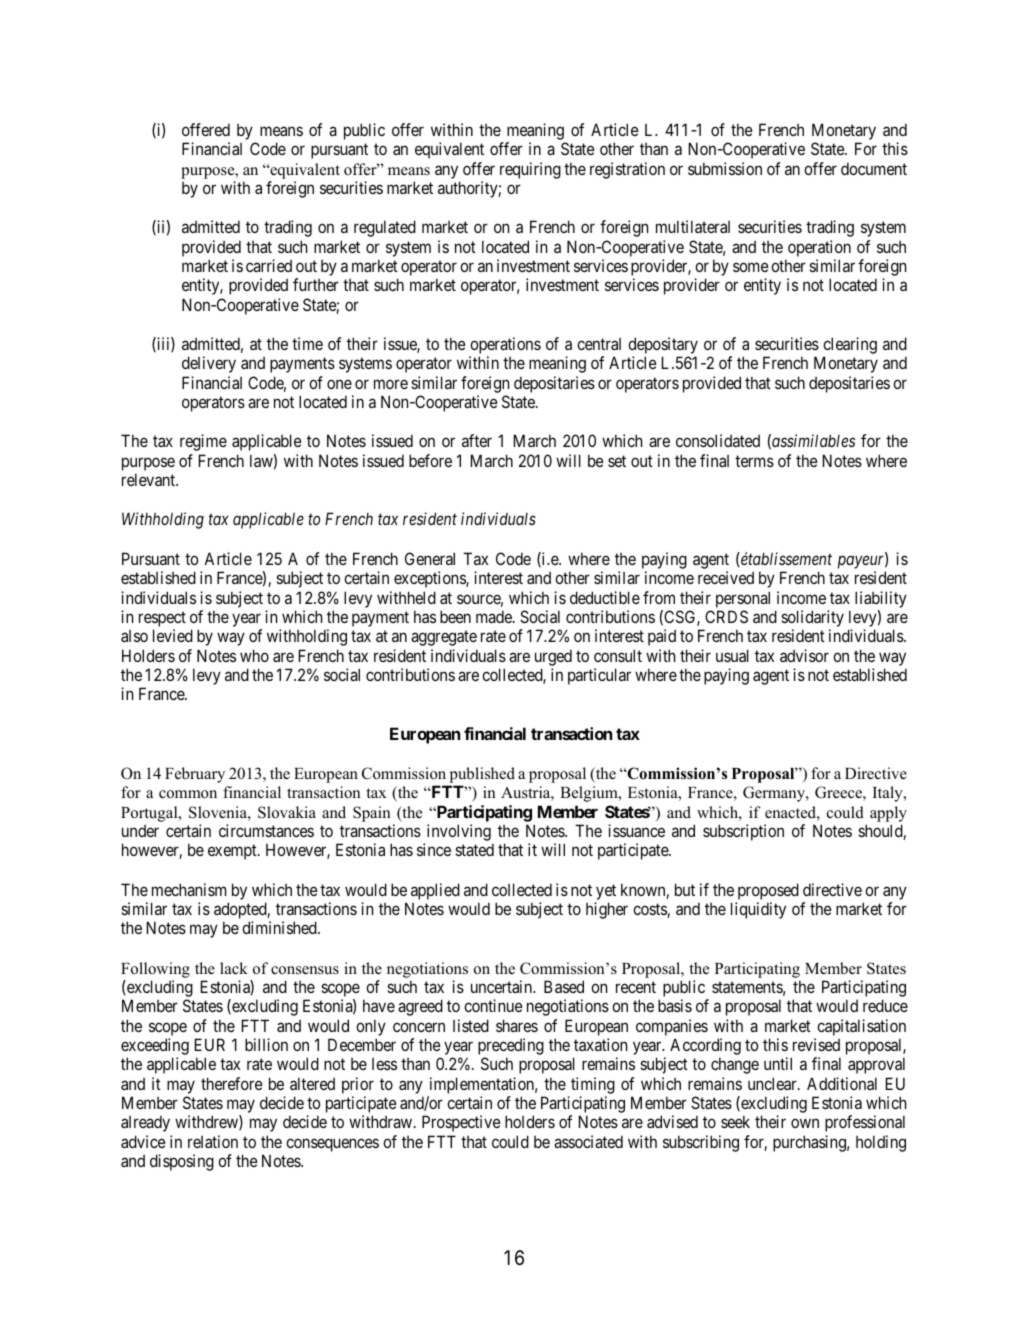  Describe the element at coordinates (461, 1123) in the screenshot. I see `Prospective` at that location.
